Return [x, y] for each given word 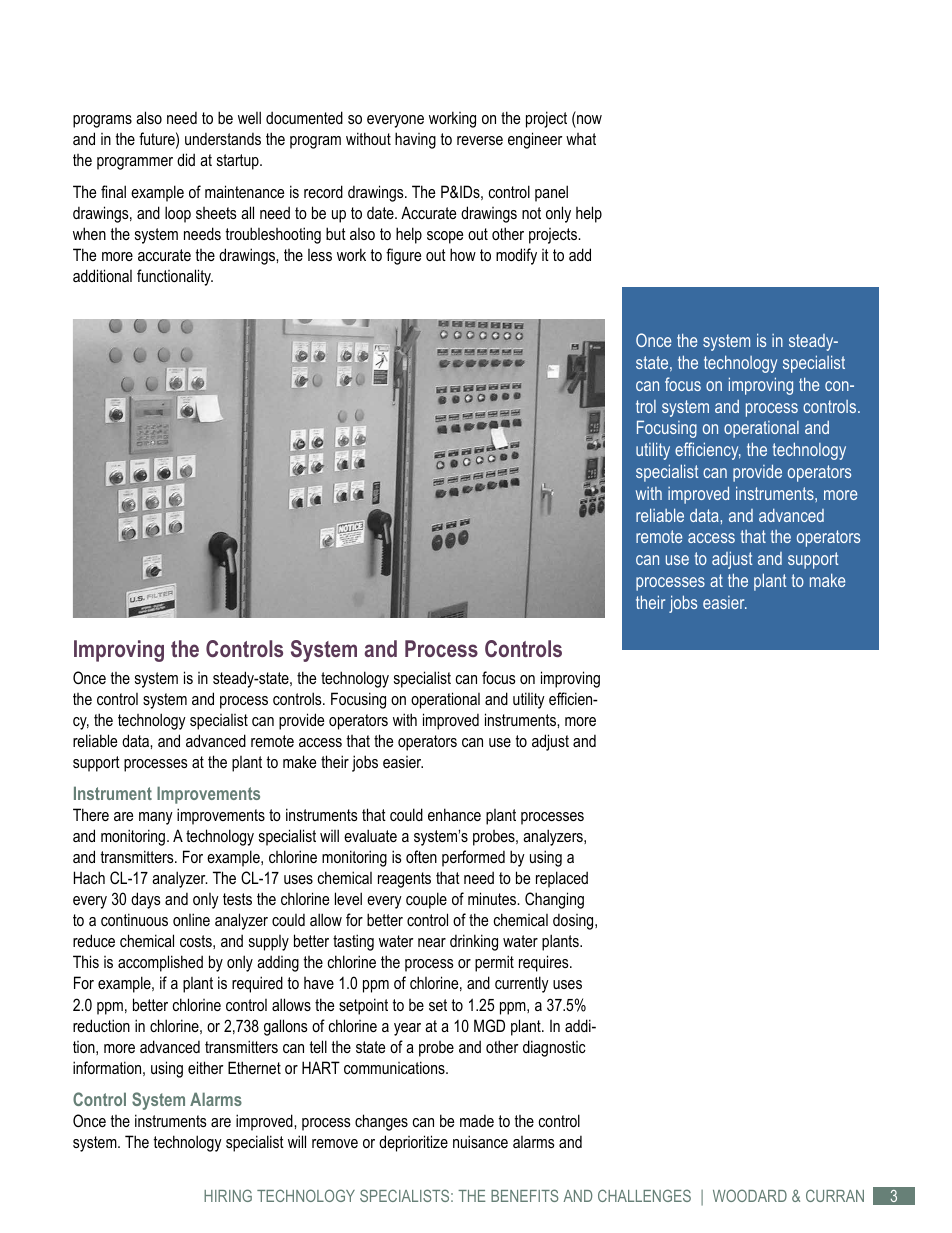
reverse [480, 140]
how [463, 254]
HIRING [228, 1195]
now [589, 119]
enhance [454, 814]
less [320, 255]
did [186, 159]
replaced [562, 879]
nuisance [480, 1141]
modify [516, 256]
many [156, 818]
